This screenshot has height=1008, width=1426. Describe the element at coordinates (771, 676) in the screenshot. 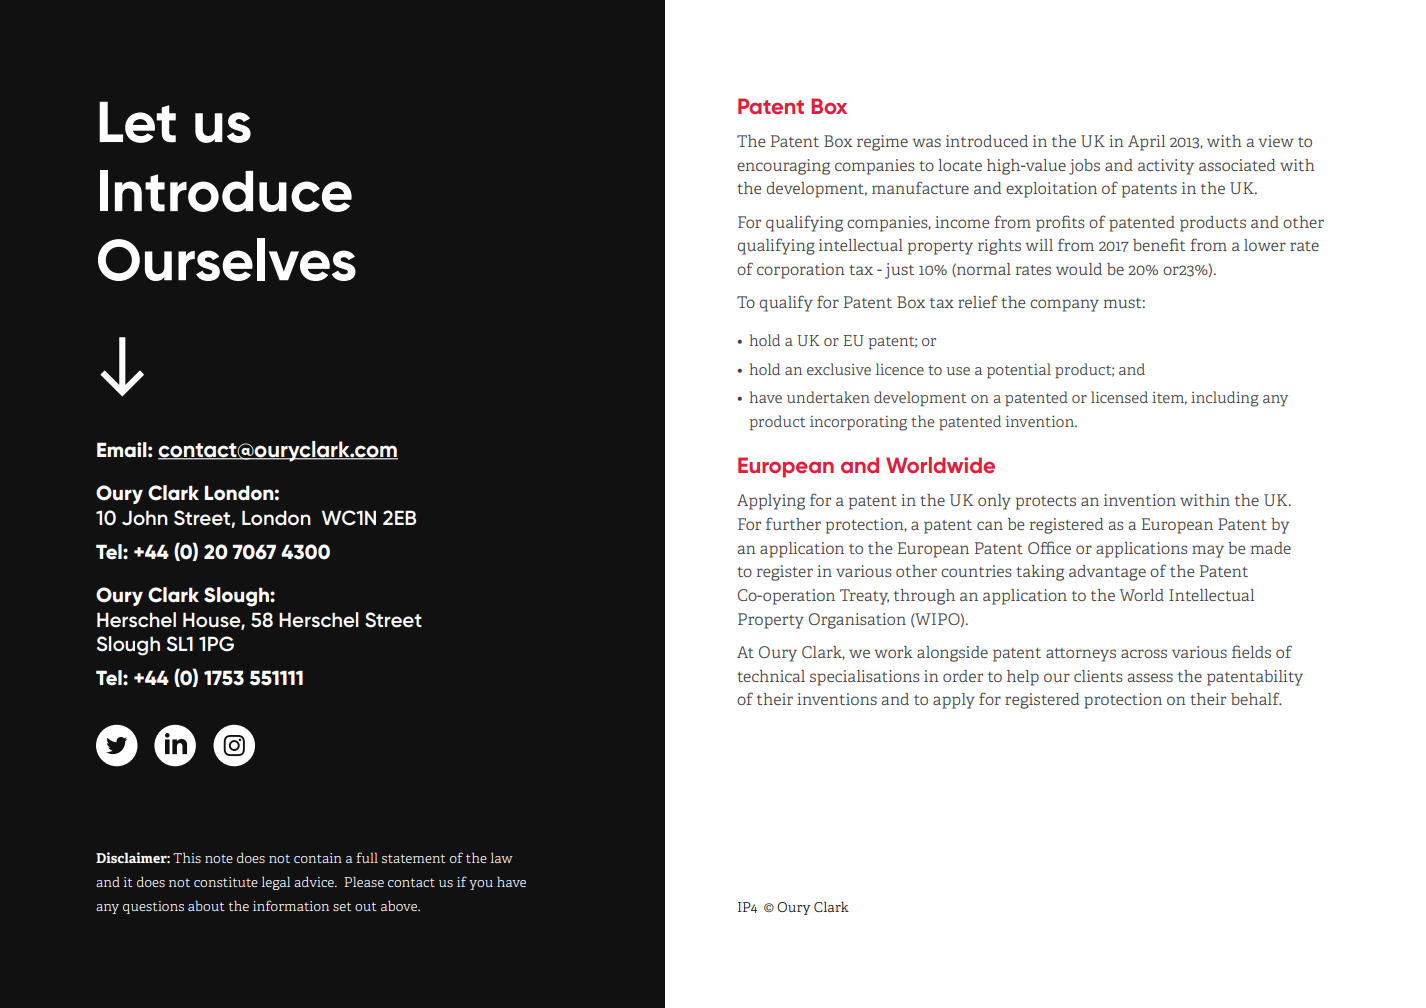

I see `technical` at that location.
